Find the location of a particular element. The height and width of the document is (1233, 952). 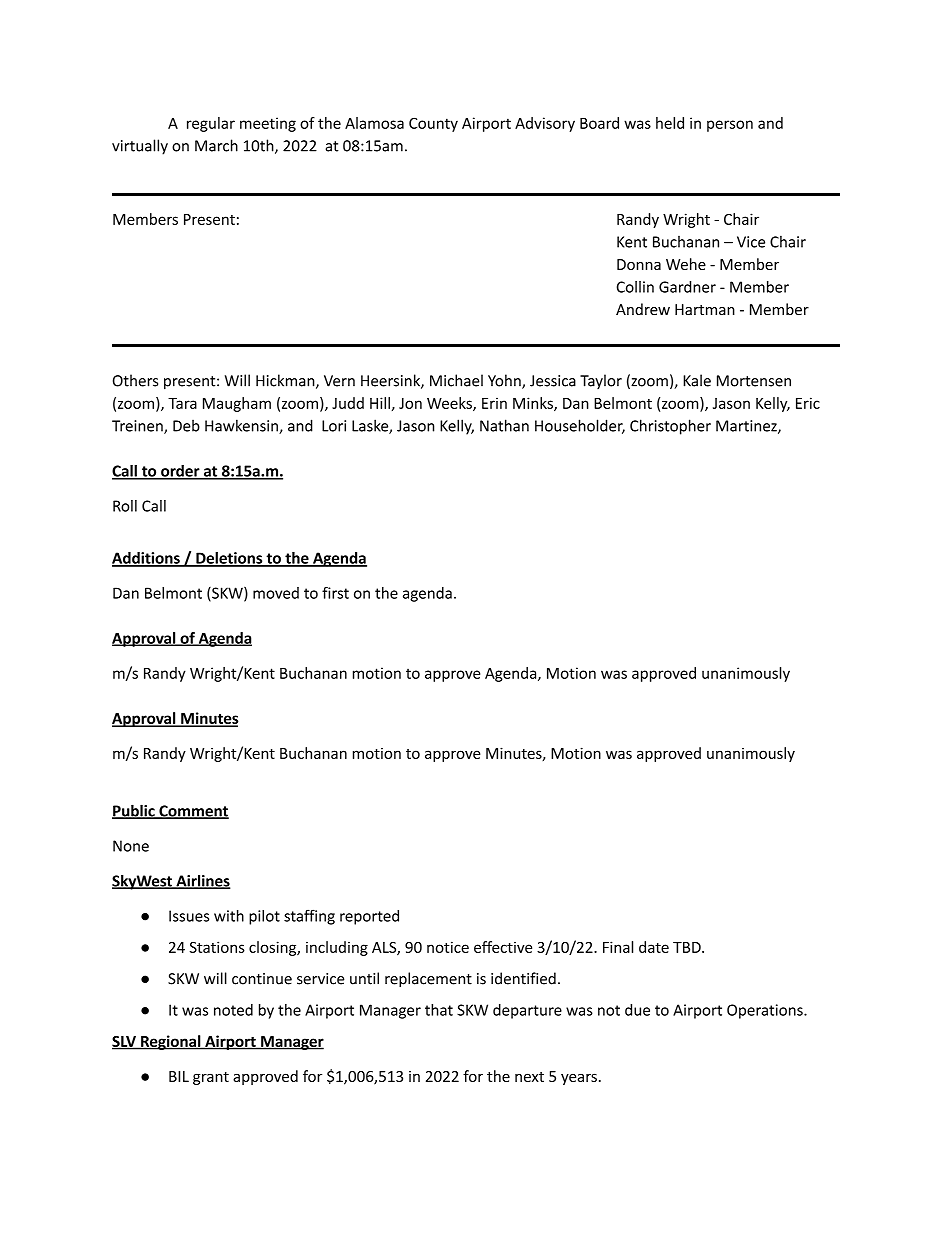

grant is located at coordinates (211, 1078).
